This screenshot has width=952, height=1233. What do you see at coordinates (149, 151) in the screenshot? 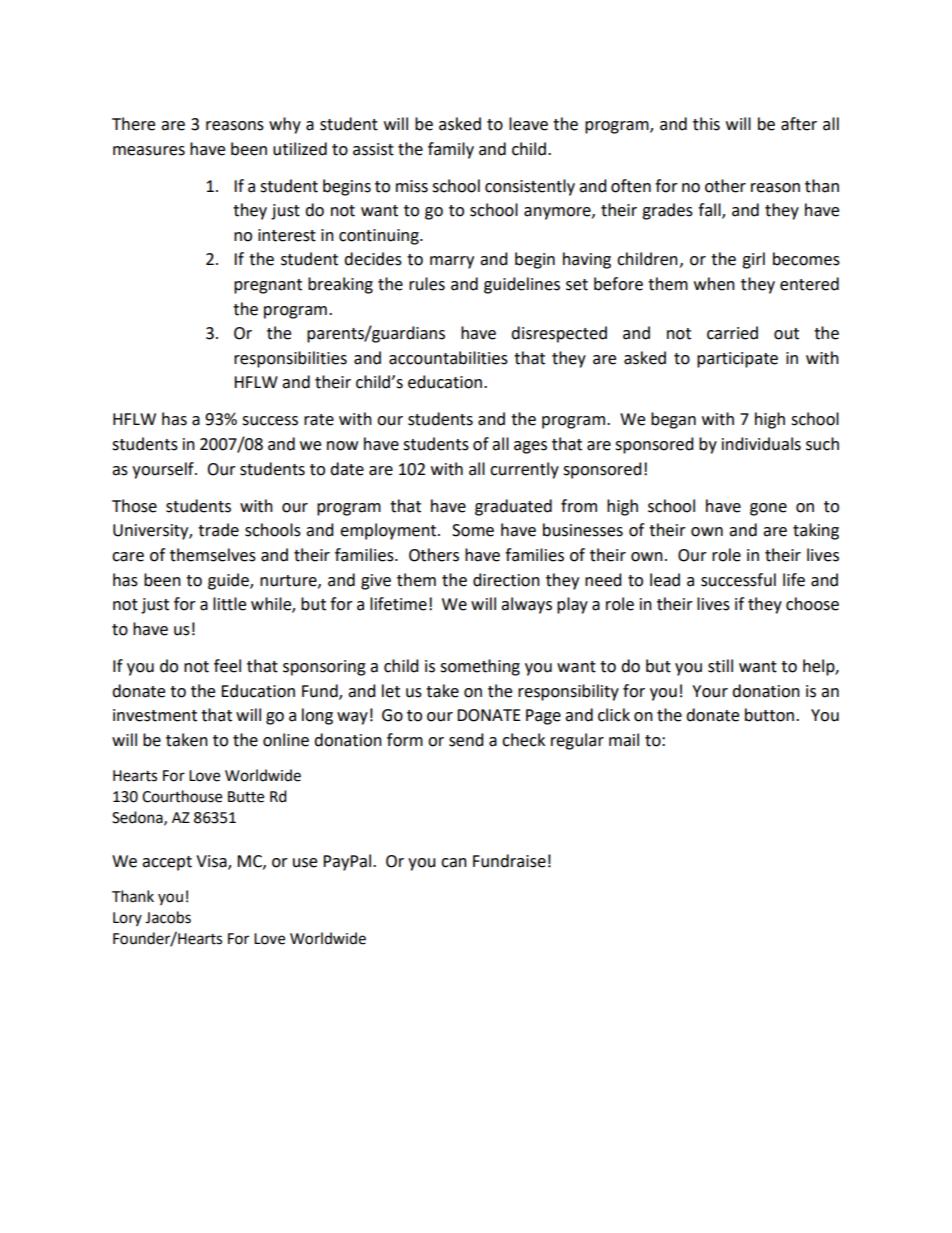
I see `measures` at bounding box center [149, 151].
